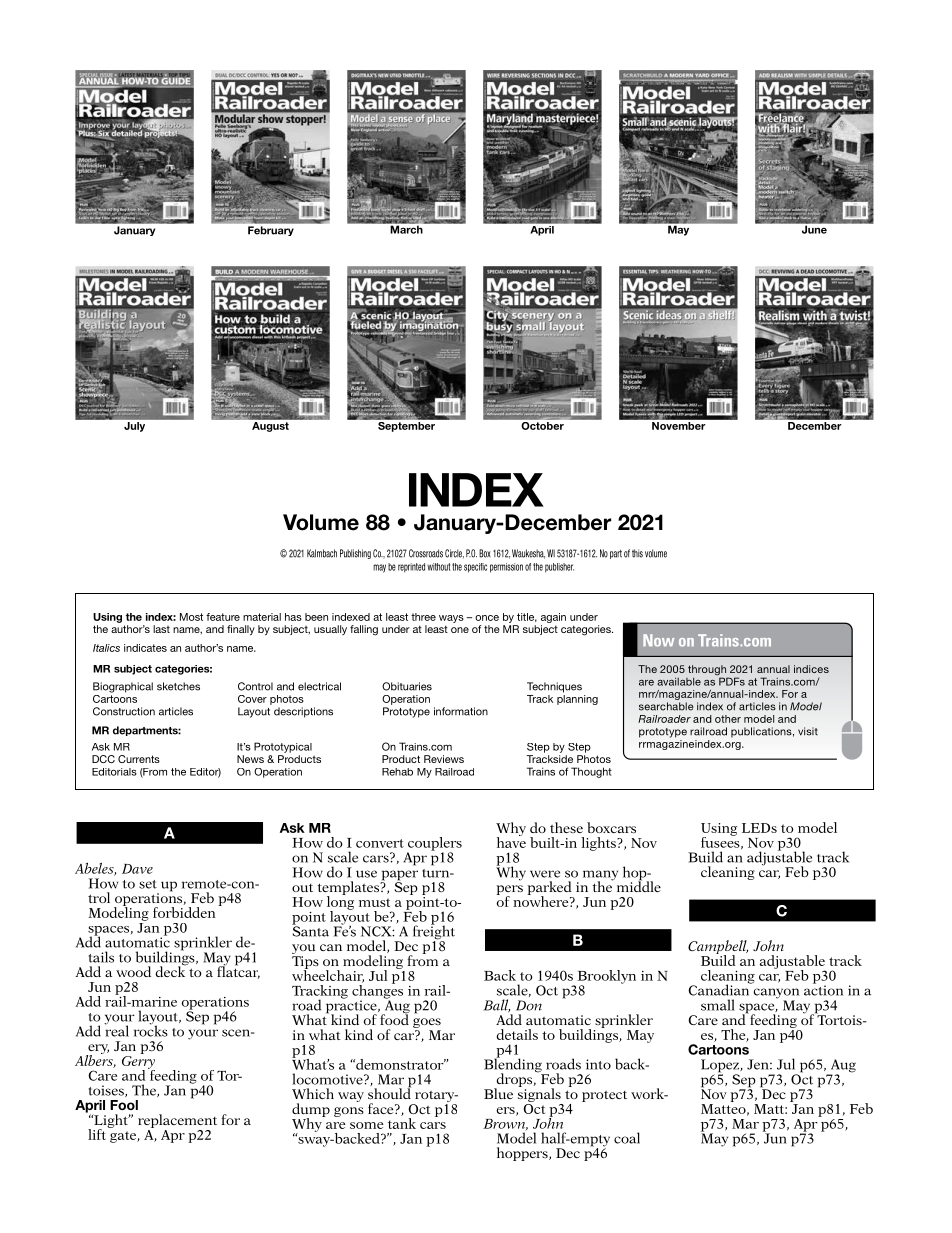 Image resolution: width=952 pixels, height=1233 pixels. Describe the element at coordinates (637, 553) in the page. I see `this` at that location.
